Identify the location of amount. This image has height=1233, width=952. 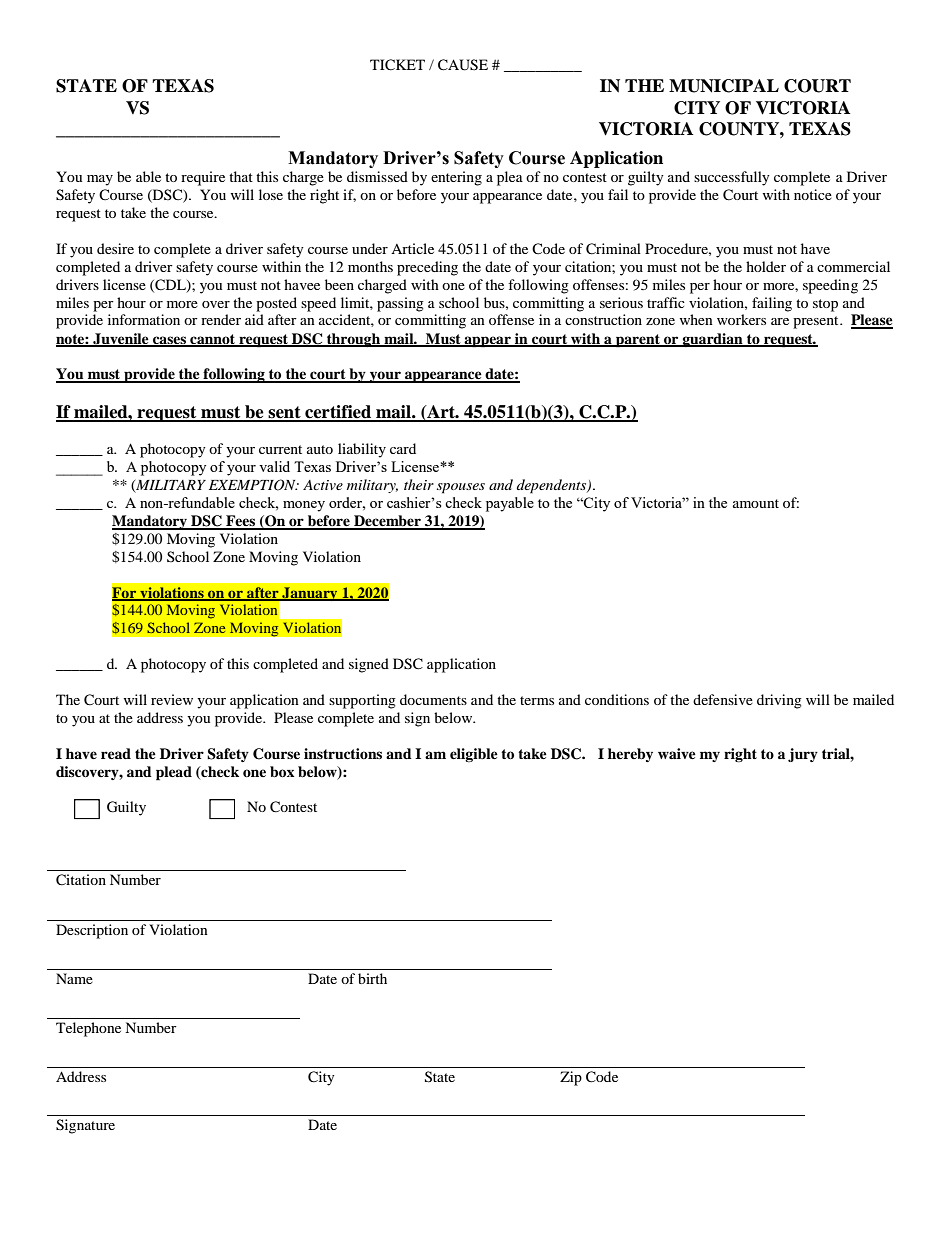
(756, 503).
